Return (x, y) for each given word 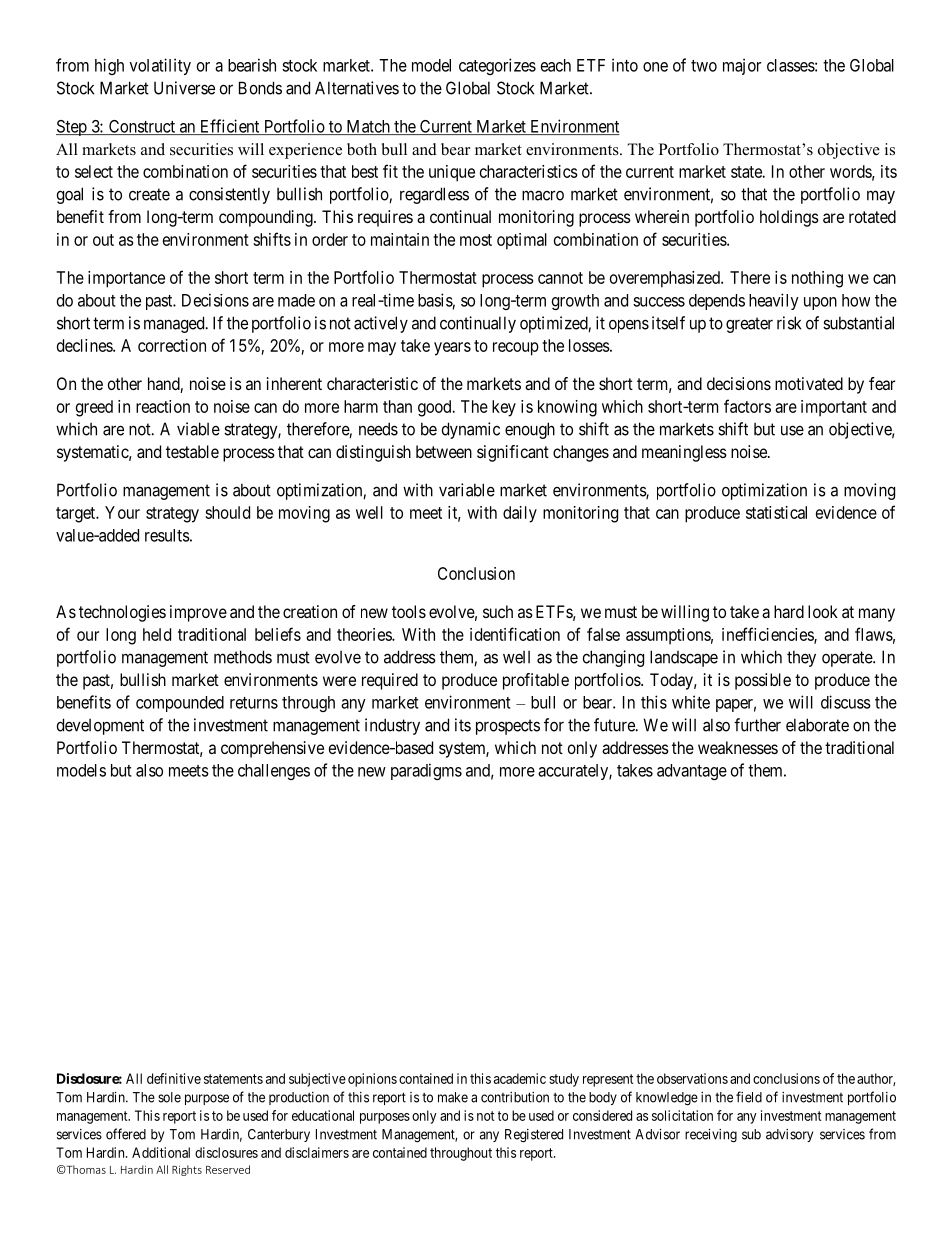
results (167, 535)
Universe (184, 88)
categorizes (497, 66)
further (757, 725)
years (452, 349)
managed (175, 324)
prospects (508, 727)
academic (520, 1078)
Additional (161, 1152)
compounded (180, 704)
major (742, 66)
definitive (174, 1078)
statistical (776, 512)
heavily (774, 301)
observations (692, 1078)
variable (467, 490)
